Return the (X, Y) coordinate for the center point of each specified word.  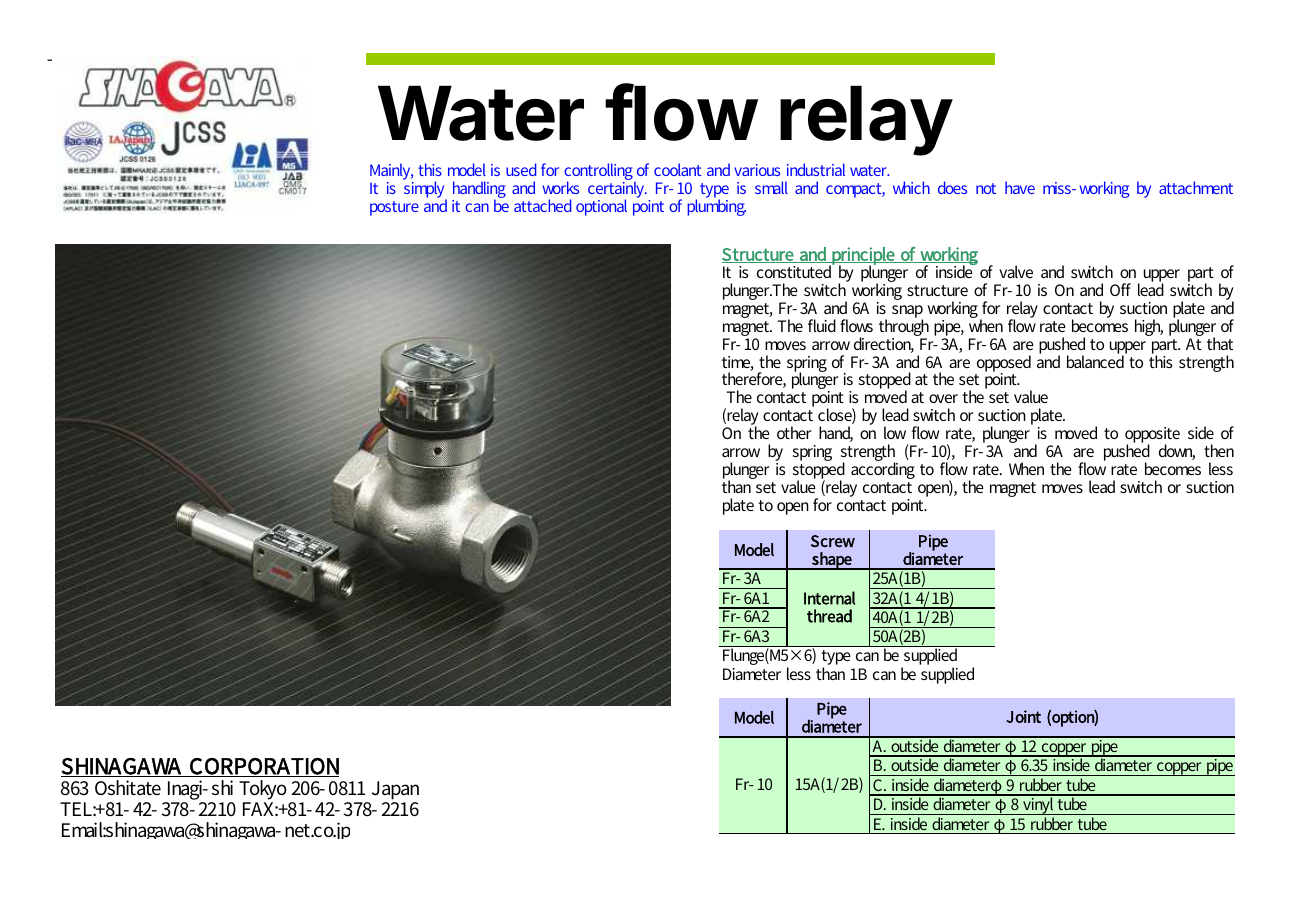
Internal (829, 598)
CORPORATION (263, 767)
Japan (395, 790)
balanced (1097, 360)
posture (394, 208)
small (771, 187)
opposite (1152, 436)
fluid (822, 325)
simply (425, 189)
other (794, 432)
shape (832, 561)
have (1020, 187)
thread (829, 616)
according (883, 469)
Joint (1023, 716)
